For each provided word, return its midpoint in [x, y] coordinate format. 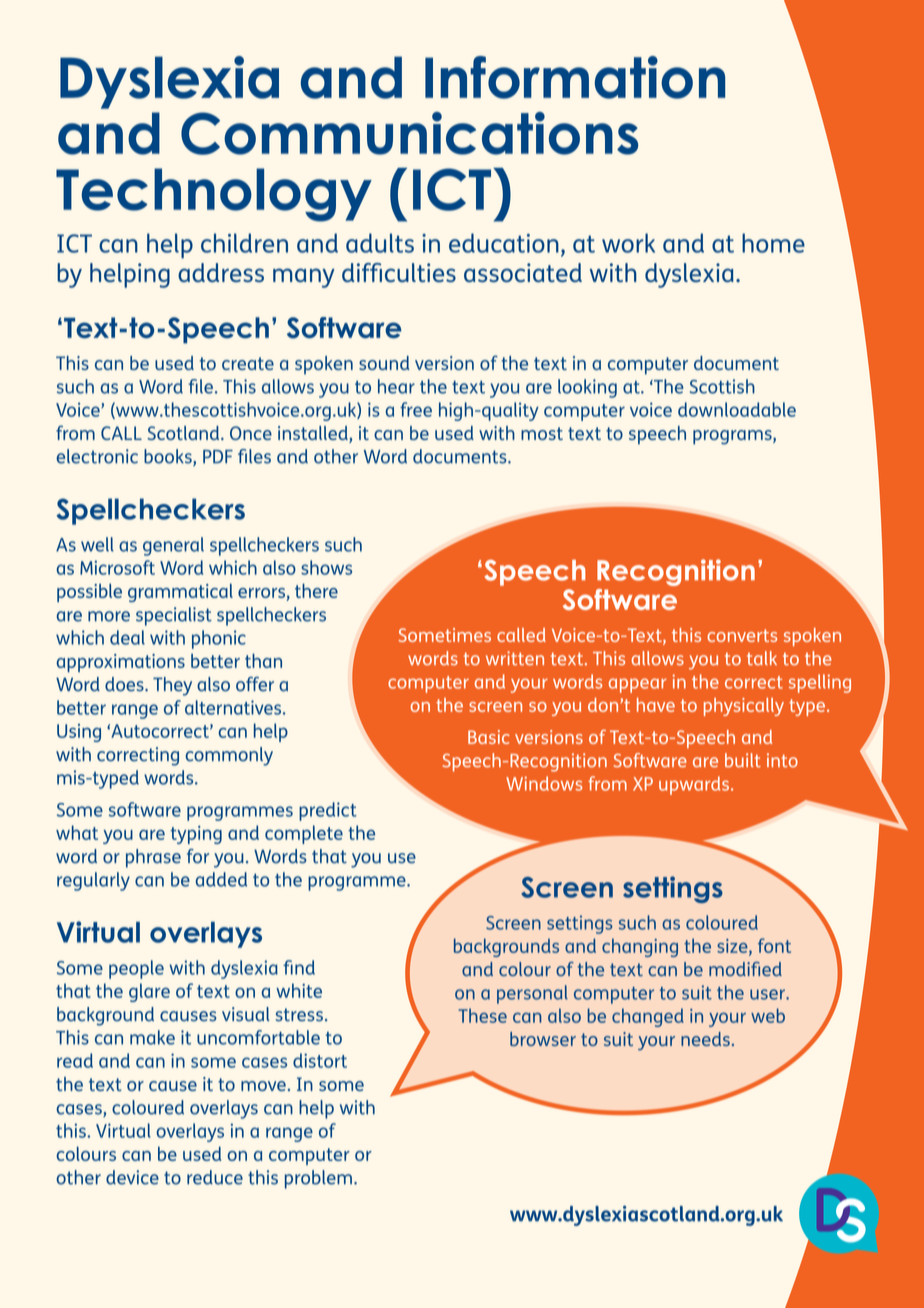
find [299, 967]
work [628, 243]
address [221, 272]
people [136, 969]
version [444, 363]
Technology [214, 195]
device [132, 1177]
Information [575, 77]
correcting [138, 756]
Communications [409, 133]
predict [328, 811]
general [173, 546]
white [299, 990]
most [542, 433]
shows [326, 567]
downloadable [737, 409]
